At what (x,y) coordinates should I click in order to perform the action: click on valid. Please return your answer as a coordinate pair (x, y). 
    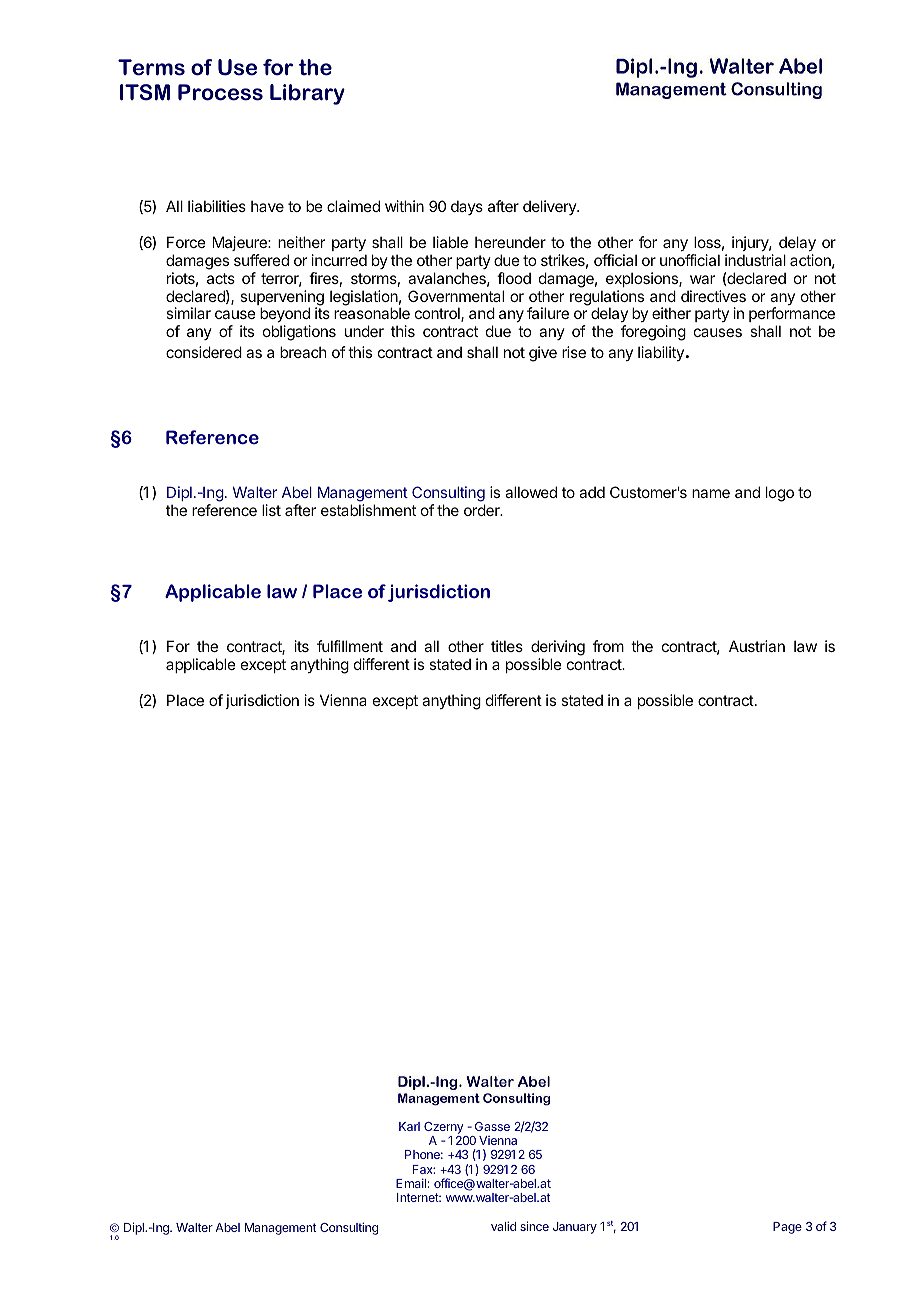
    Looking at the image, I should click on (503, 1226).
